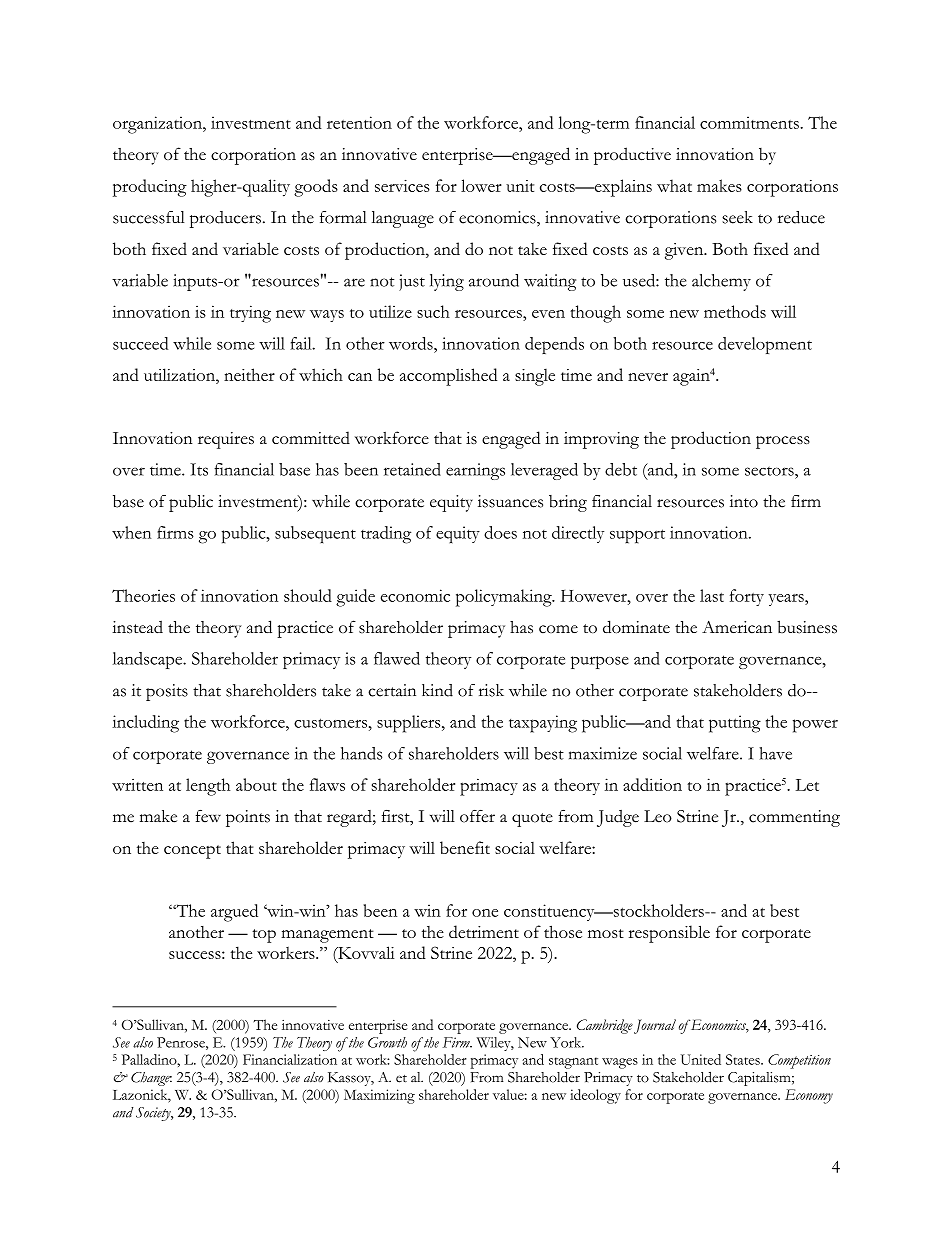  What do you see at coordinates (379, 1096) in the screenshot?
I see `Maximizing` at bounding box center [379, 1096].
